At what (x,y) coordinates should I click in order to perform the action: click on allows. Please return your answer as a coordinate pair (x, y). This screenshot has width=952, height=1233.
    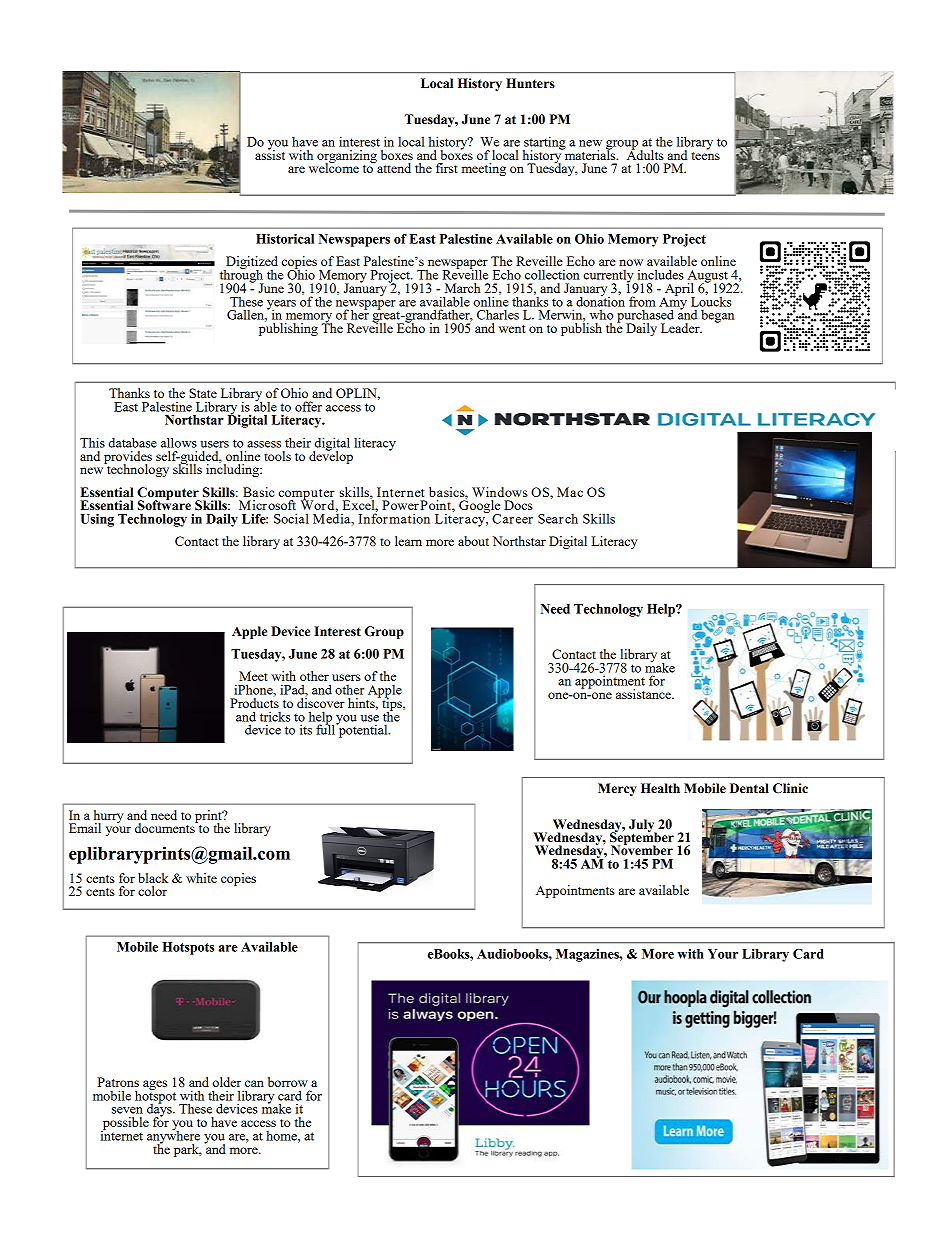
    Looking at the image, I should click on (179, 442).
